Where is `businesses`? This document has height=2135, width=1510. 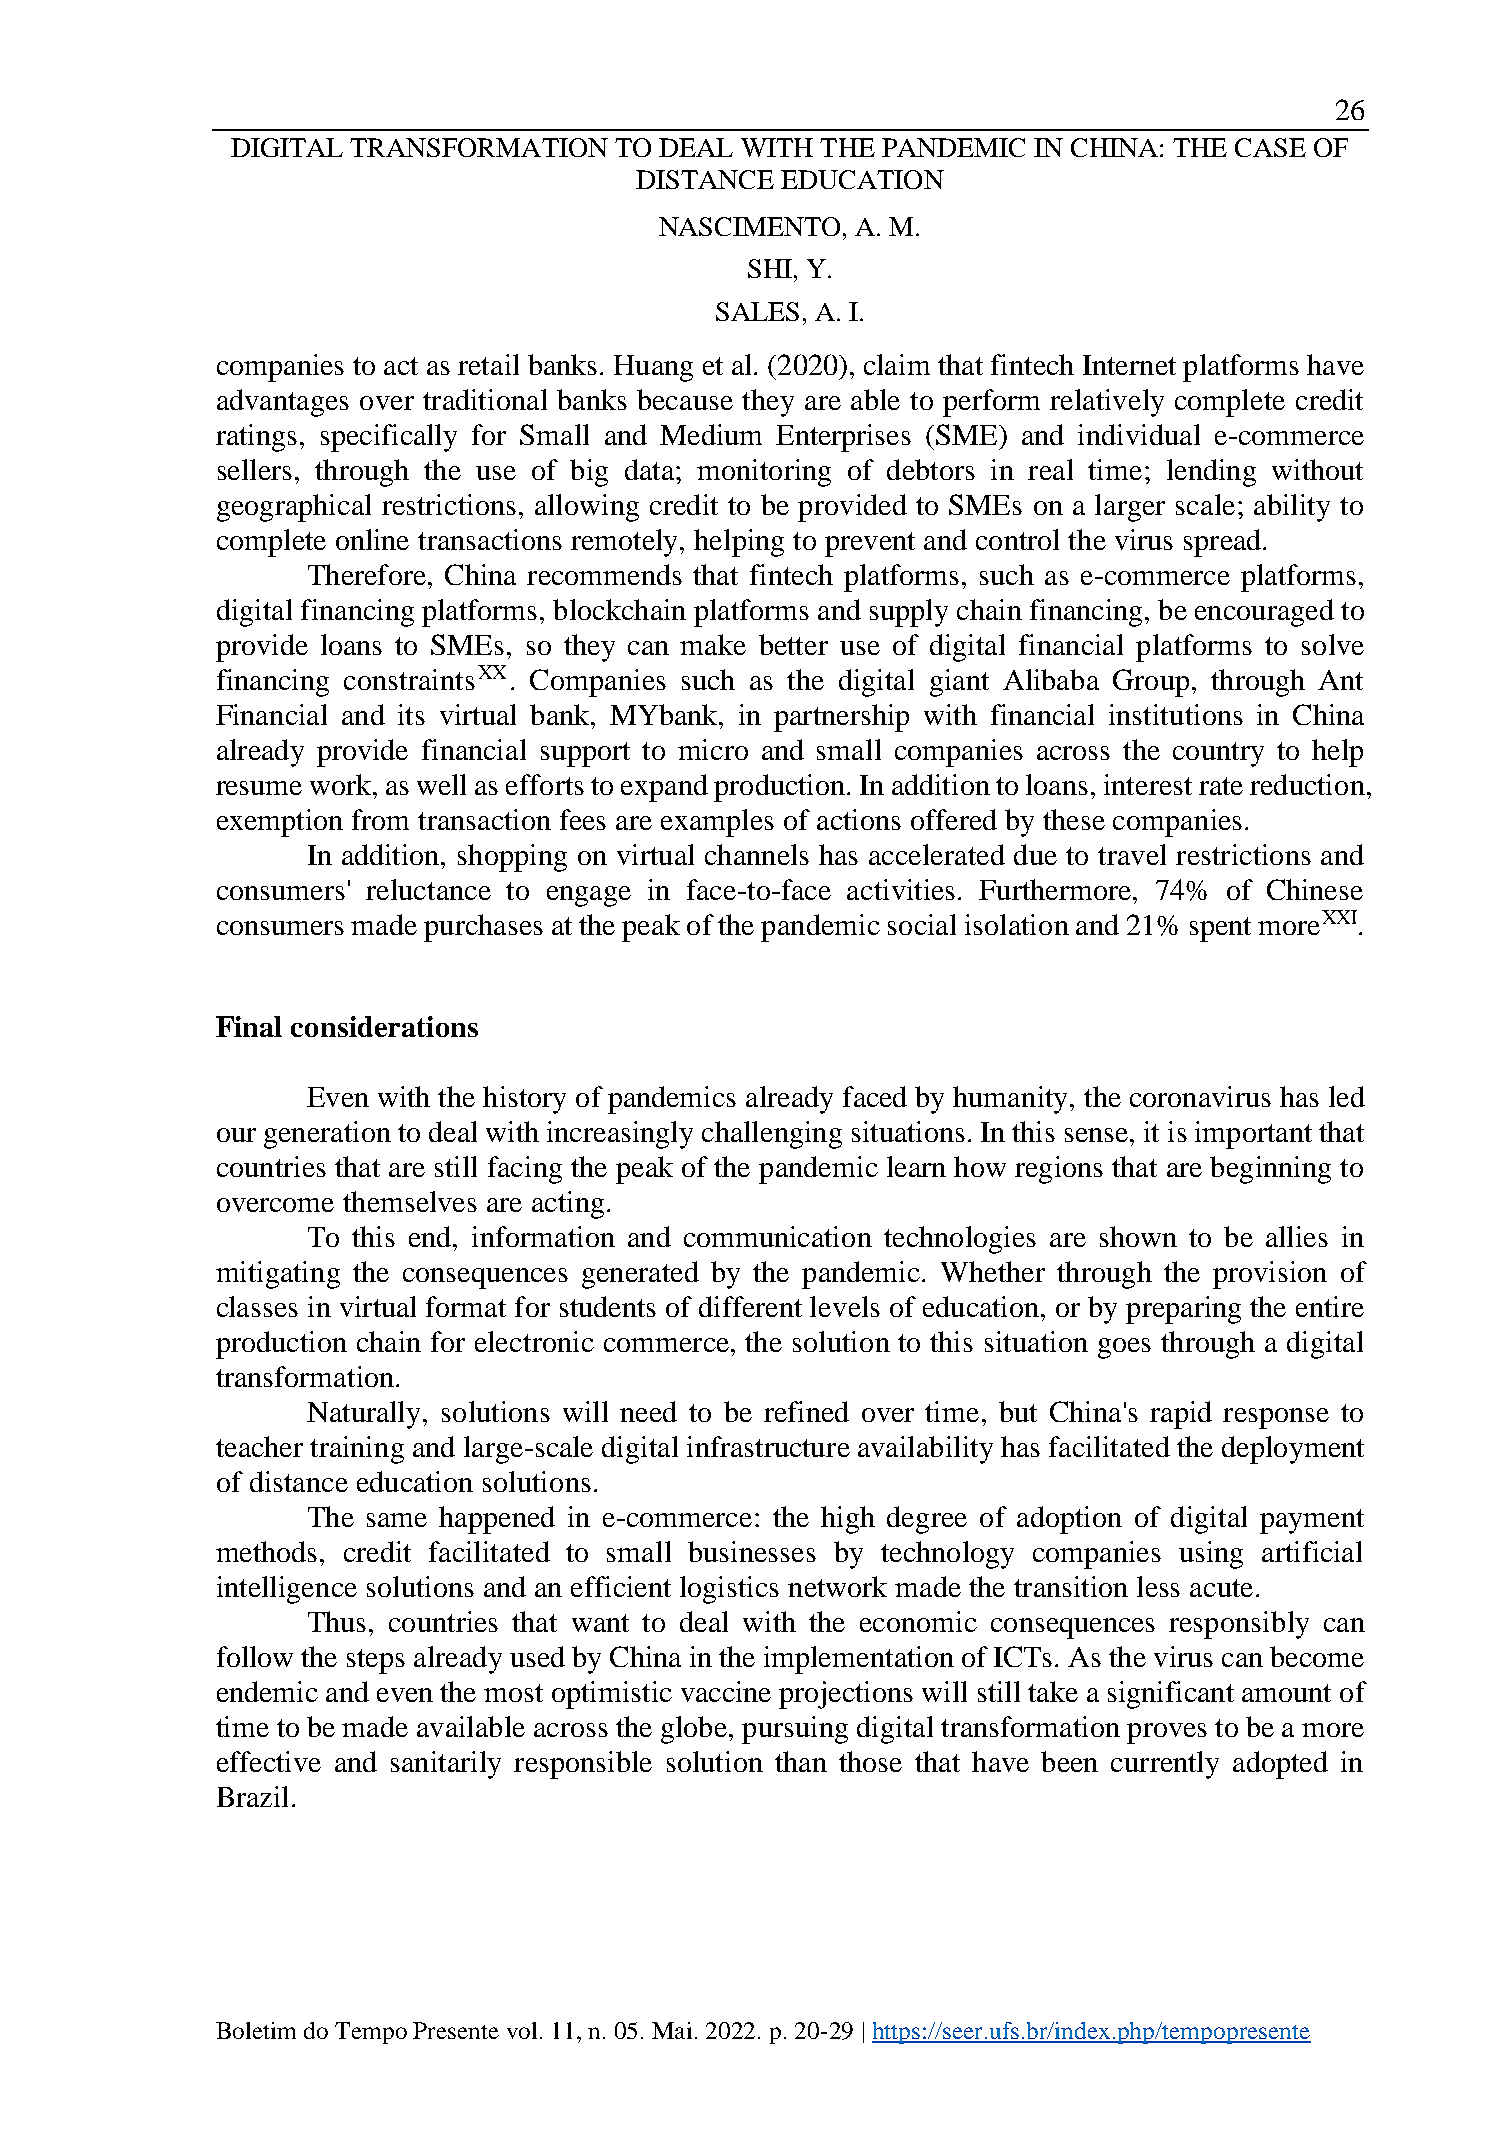
businesses is located at coordinates (752, 1551).
